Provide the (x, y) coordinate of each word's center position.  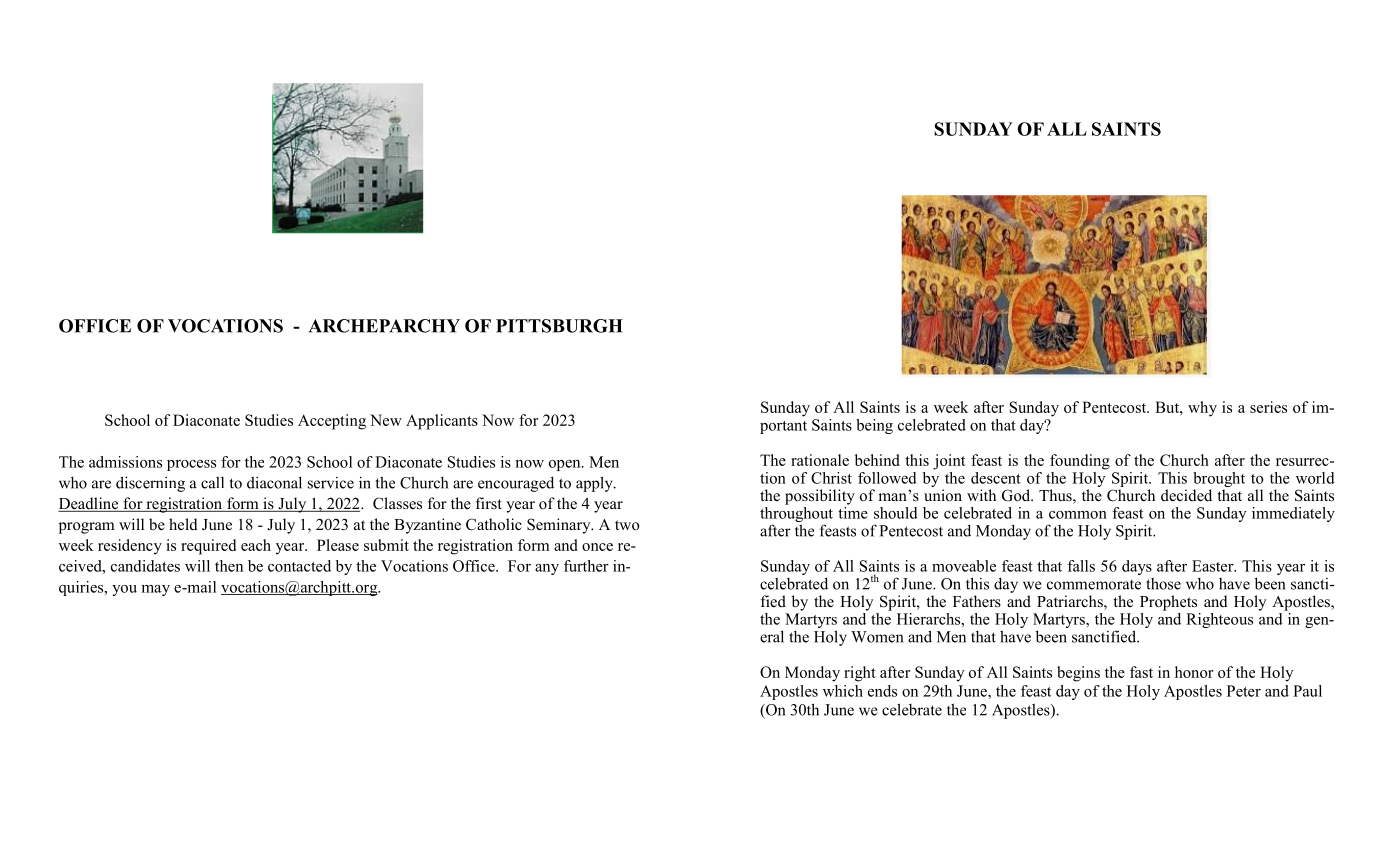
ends (882, 691)
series (1268, 407)
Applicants (442, 422)
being (874, 426)
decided (1186, 495)
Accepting (332, 422)
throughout (796, 514)
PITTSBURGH (559, 326)
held (183, 524)
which (843, 691)
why (1202, 409)
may (155, 590)
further (586, 566)
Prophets (1168, 603)
